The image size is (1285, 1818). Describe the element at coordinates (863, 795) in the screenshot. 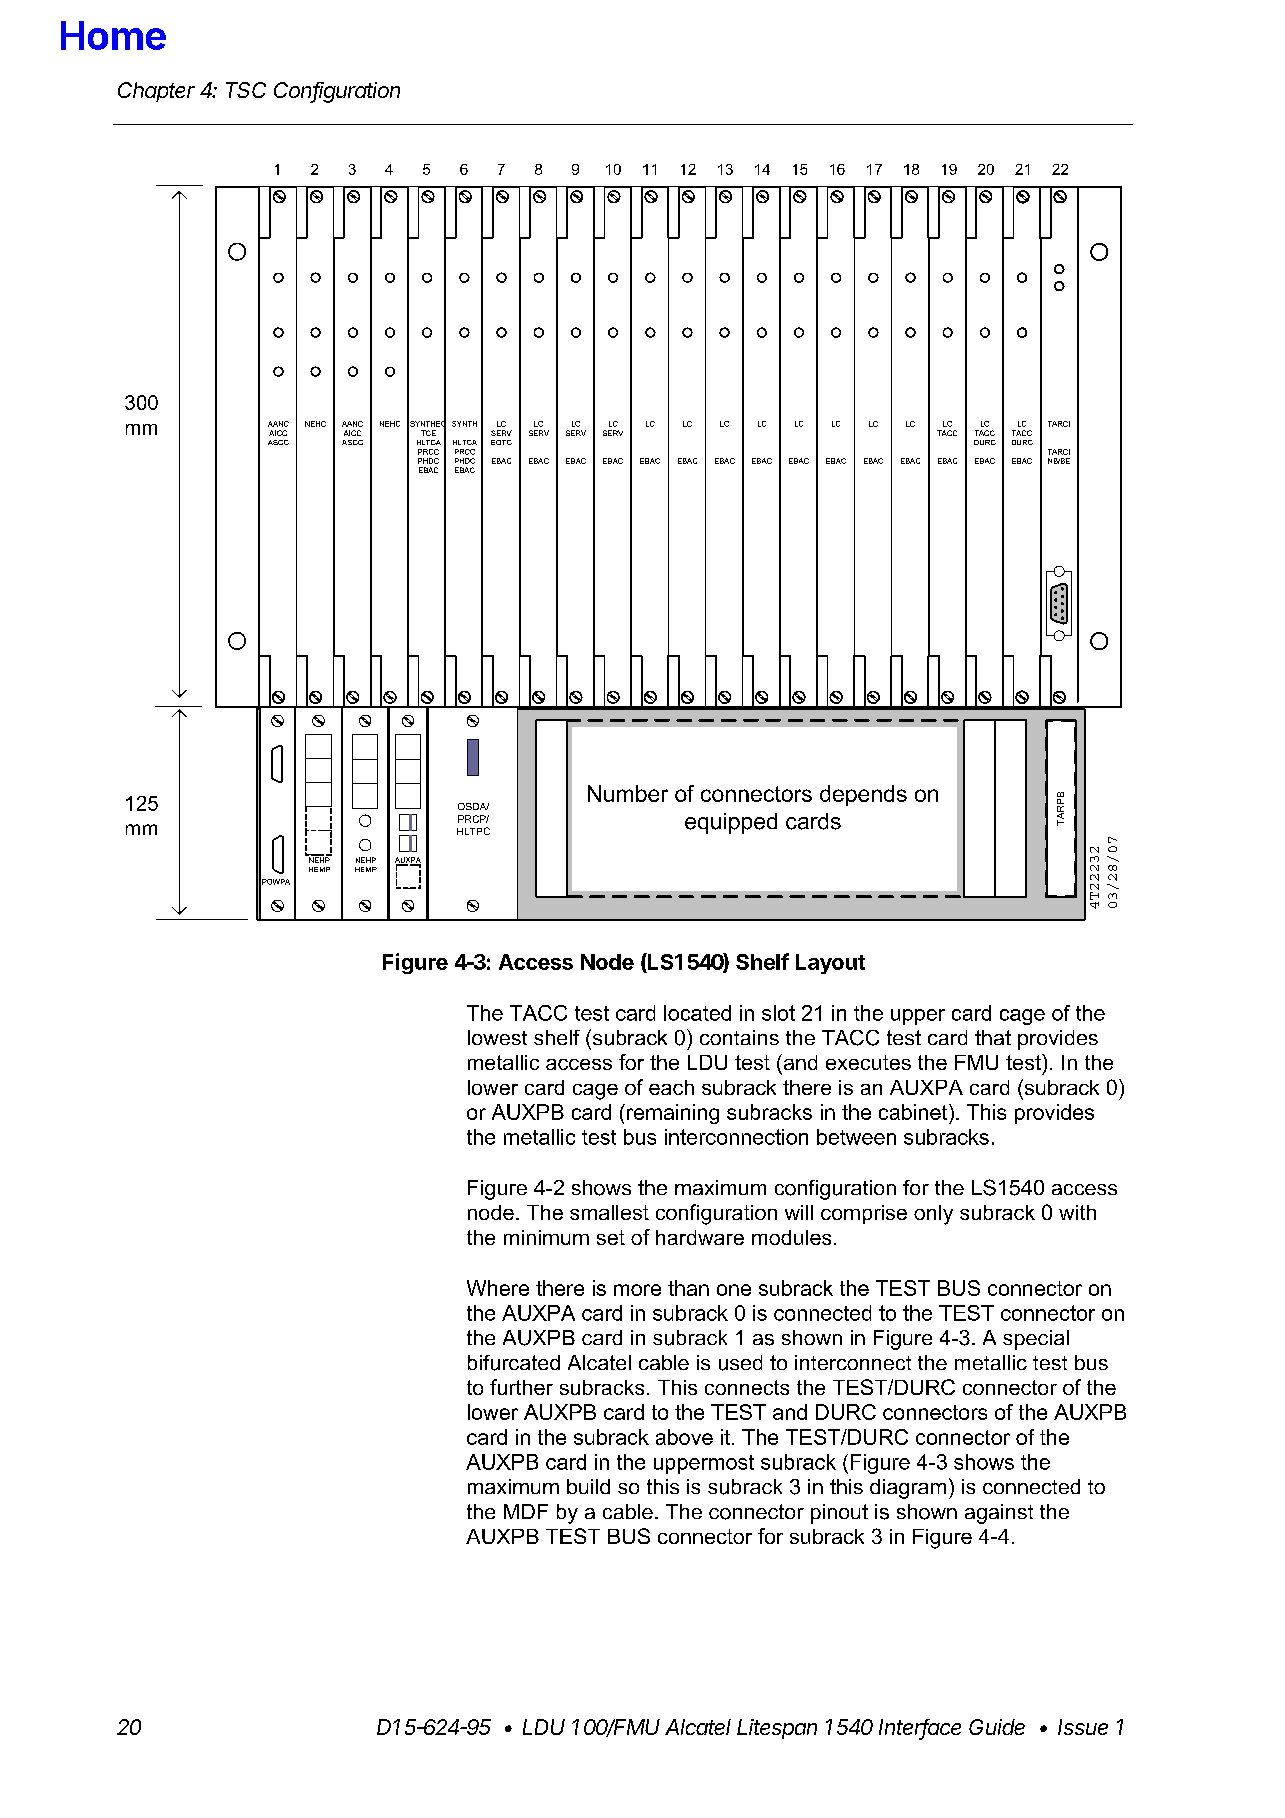

I see `depends` at that location.
